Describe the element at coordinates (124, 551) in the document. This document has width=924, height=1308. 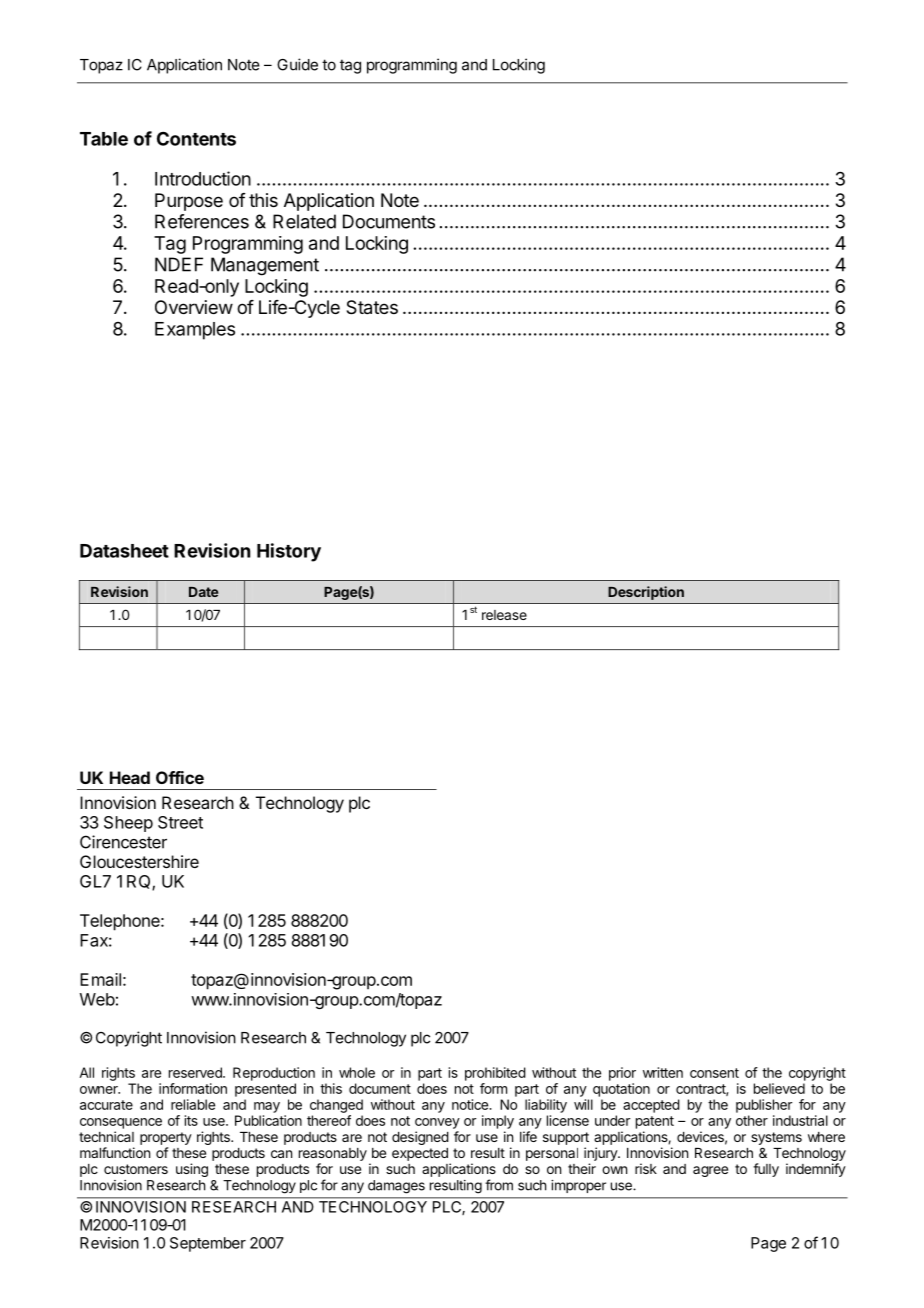
I see `Datasheet` at that location.
